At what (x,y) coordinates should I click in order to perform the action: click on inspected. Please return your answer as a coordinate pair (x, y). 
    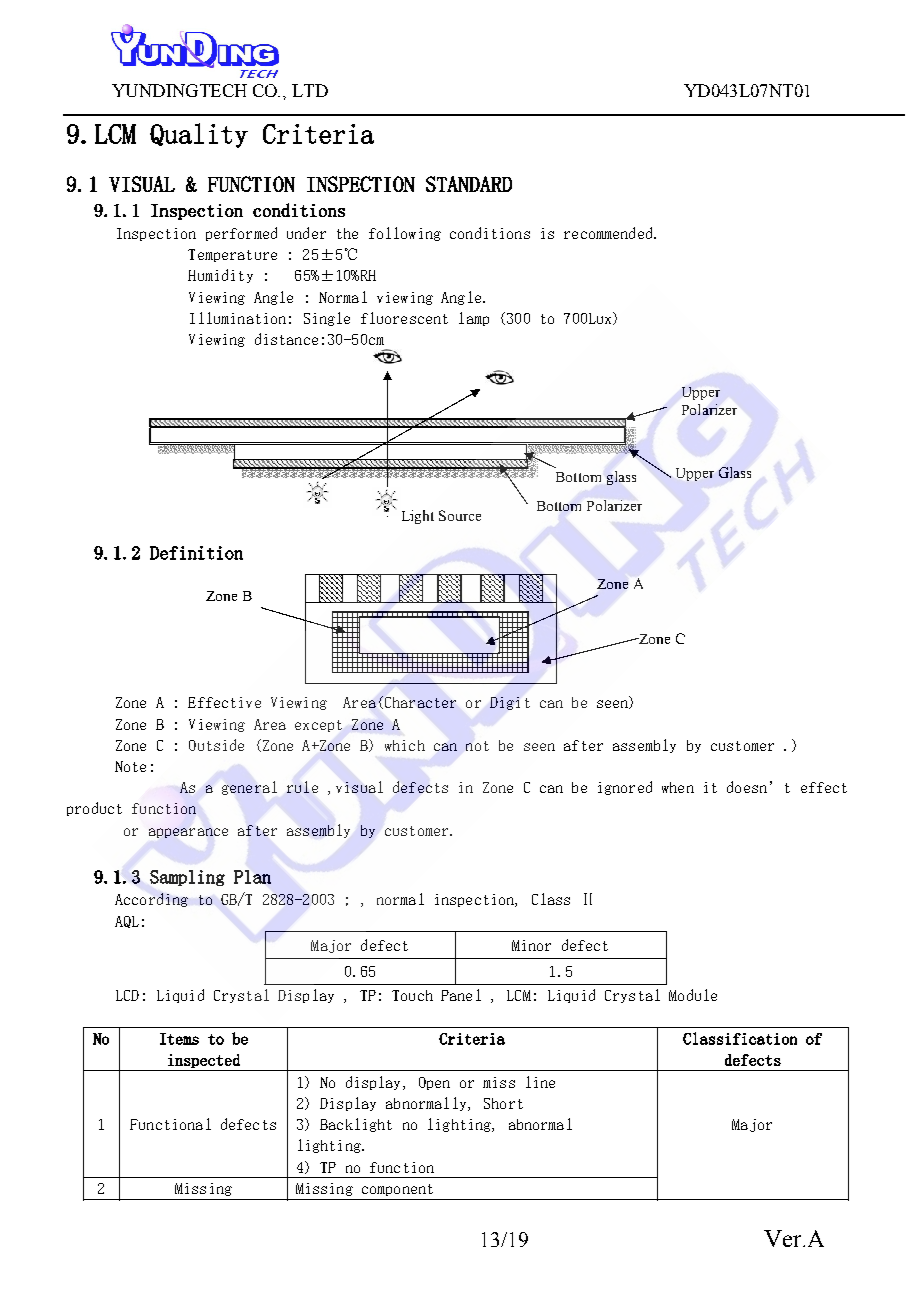
    Looking at the image, I should click on (204, 1061).
